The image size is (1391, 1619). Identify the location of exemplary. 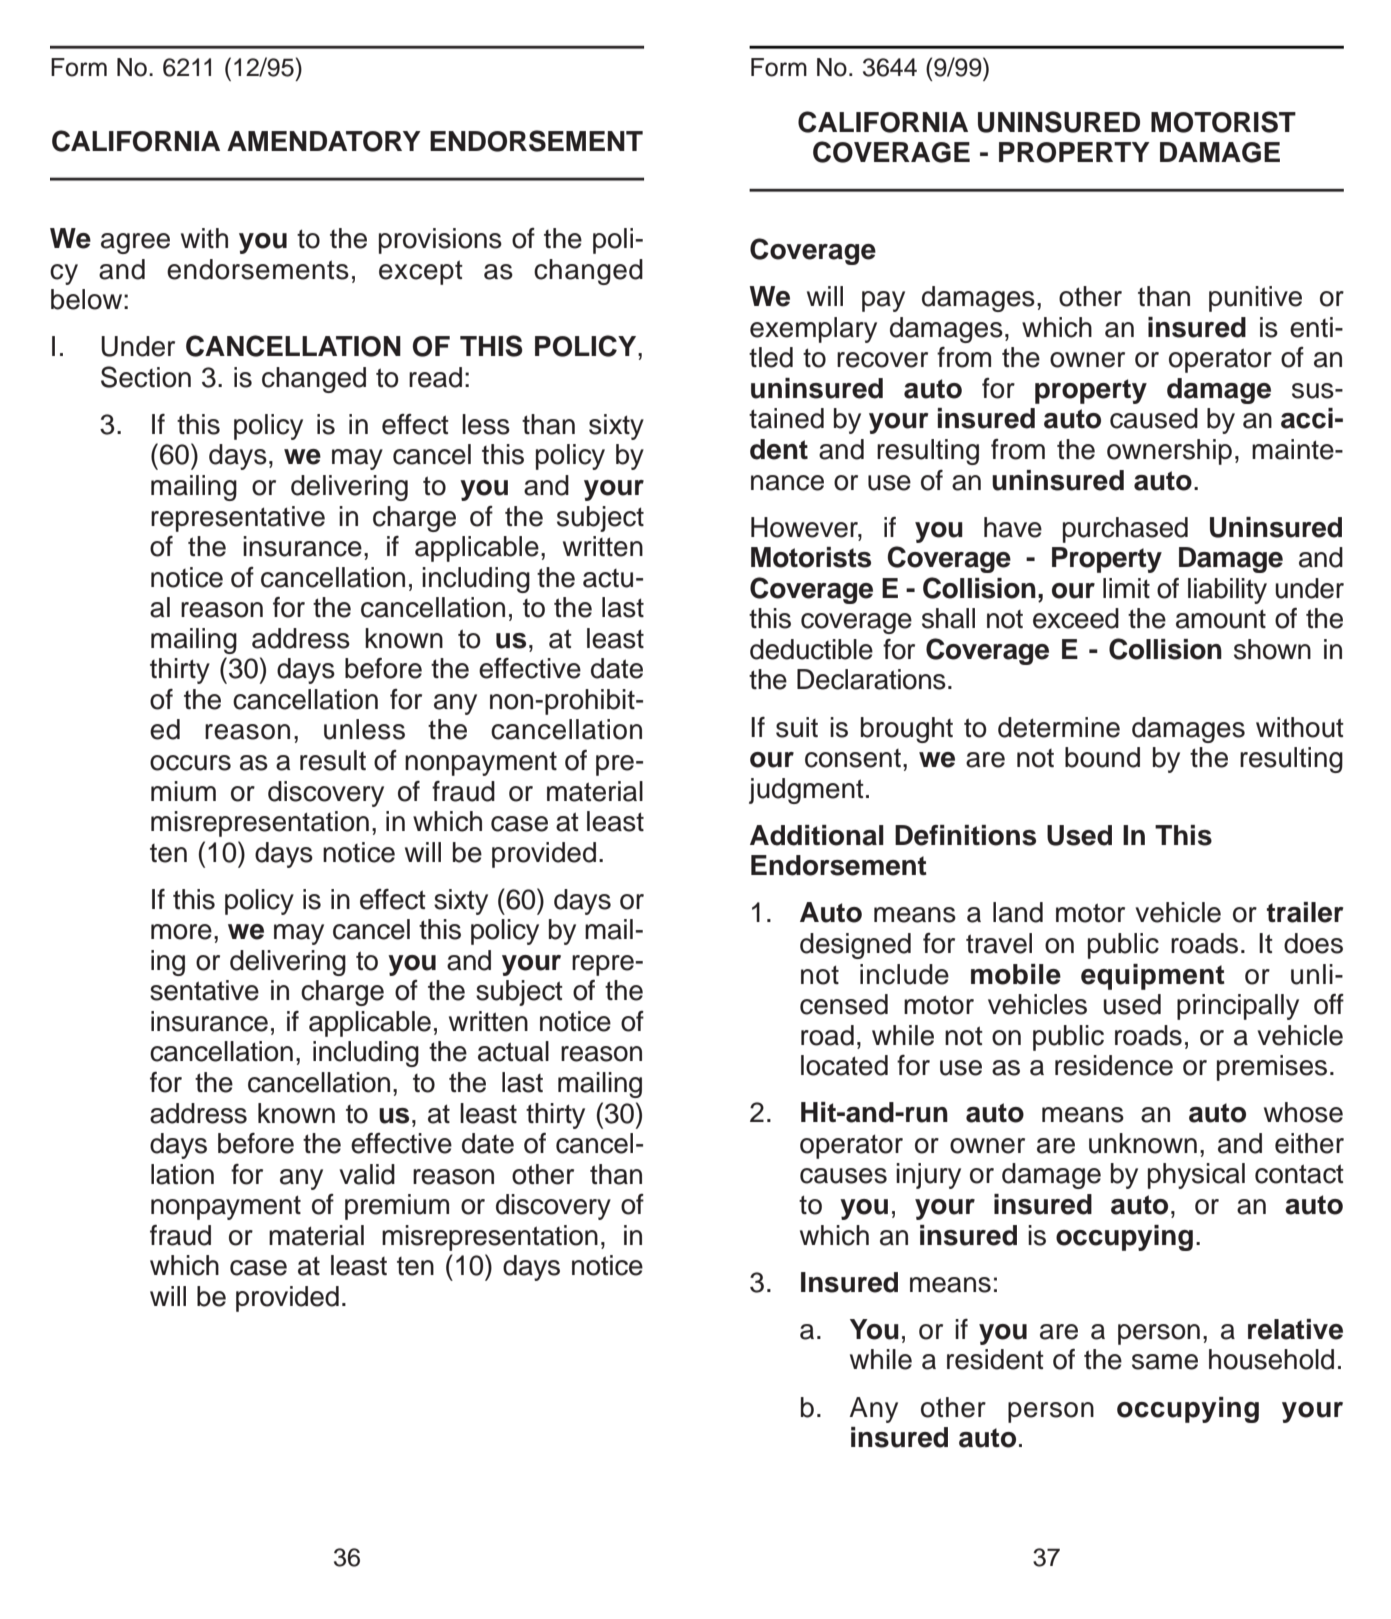
(813, 330).
